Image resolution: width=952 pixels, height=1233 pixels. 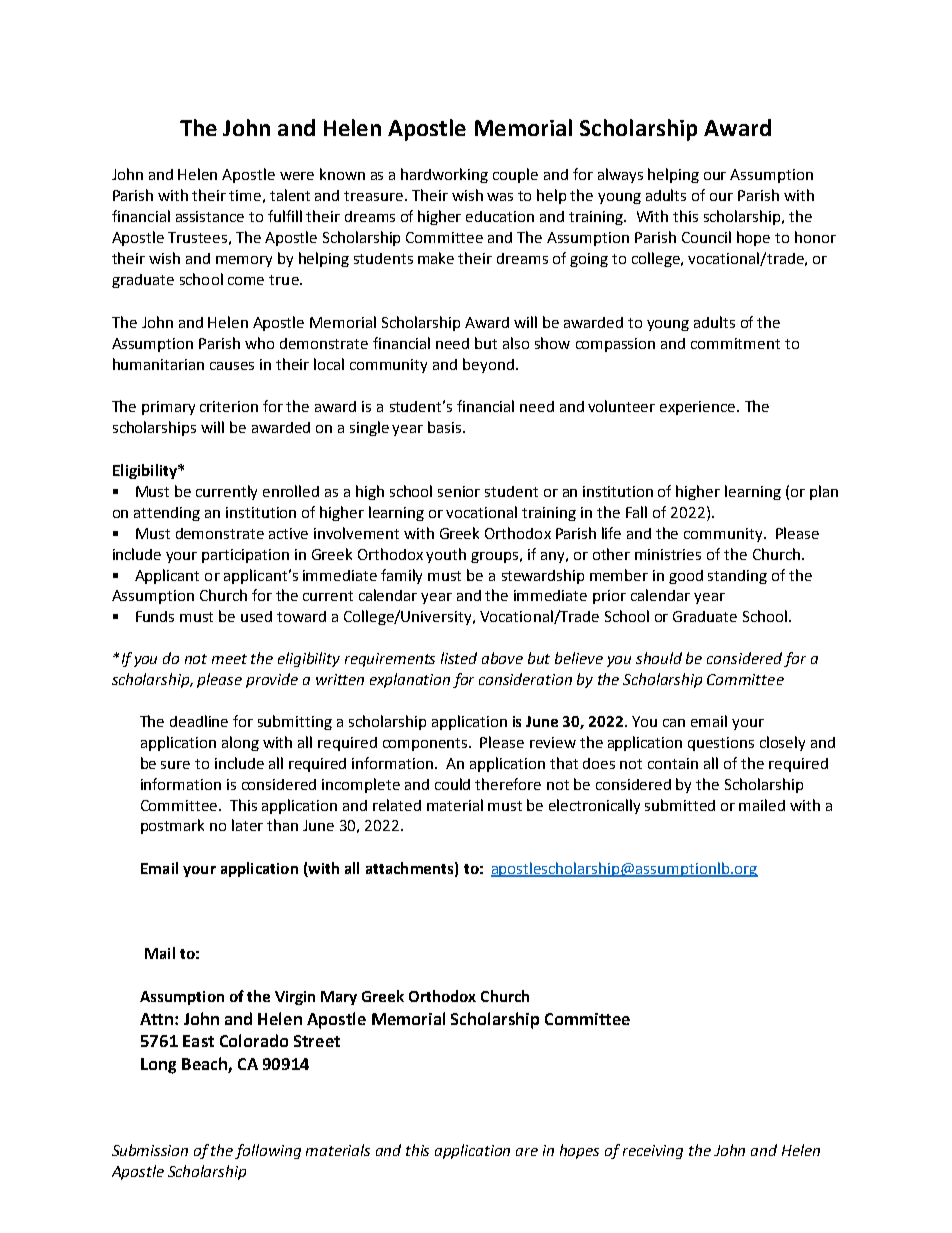 I want to click on was, so click(x=500, y=197).
